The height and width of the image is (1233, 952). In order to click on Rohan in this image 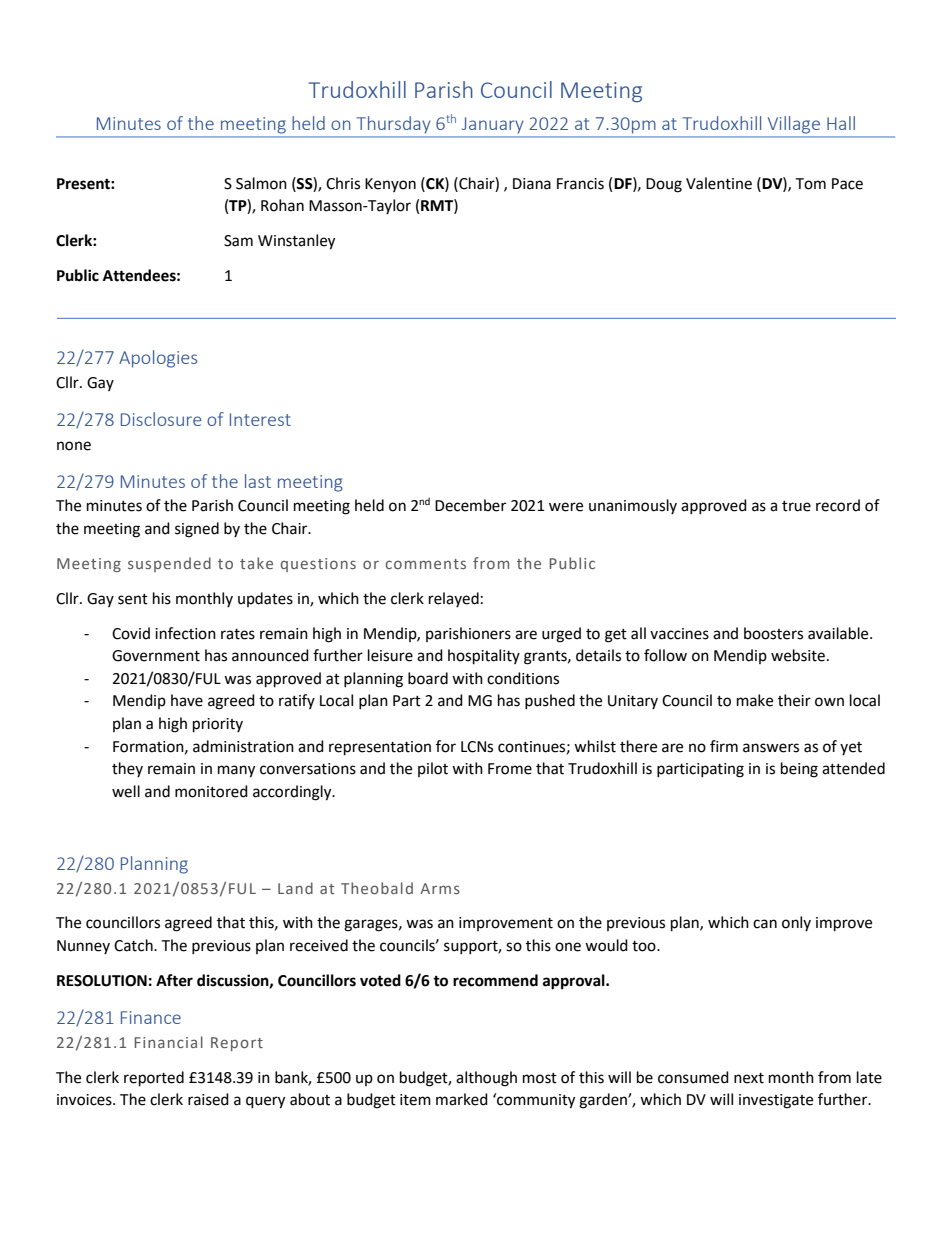, I will do `click(282, 205)`.
